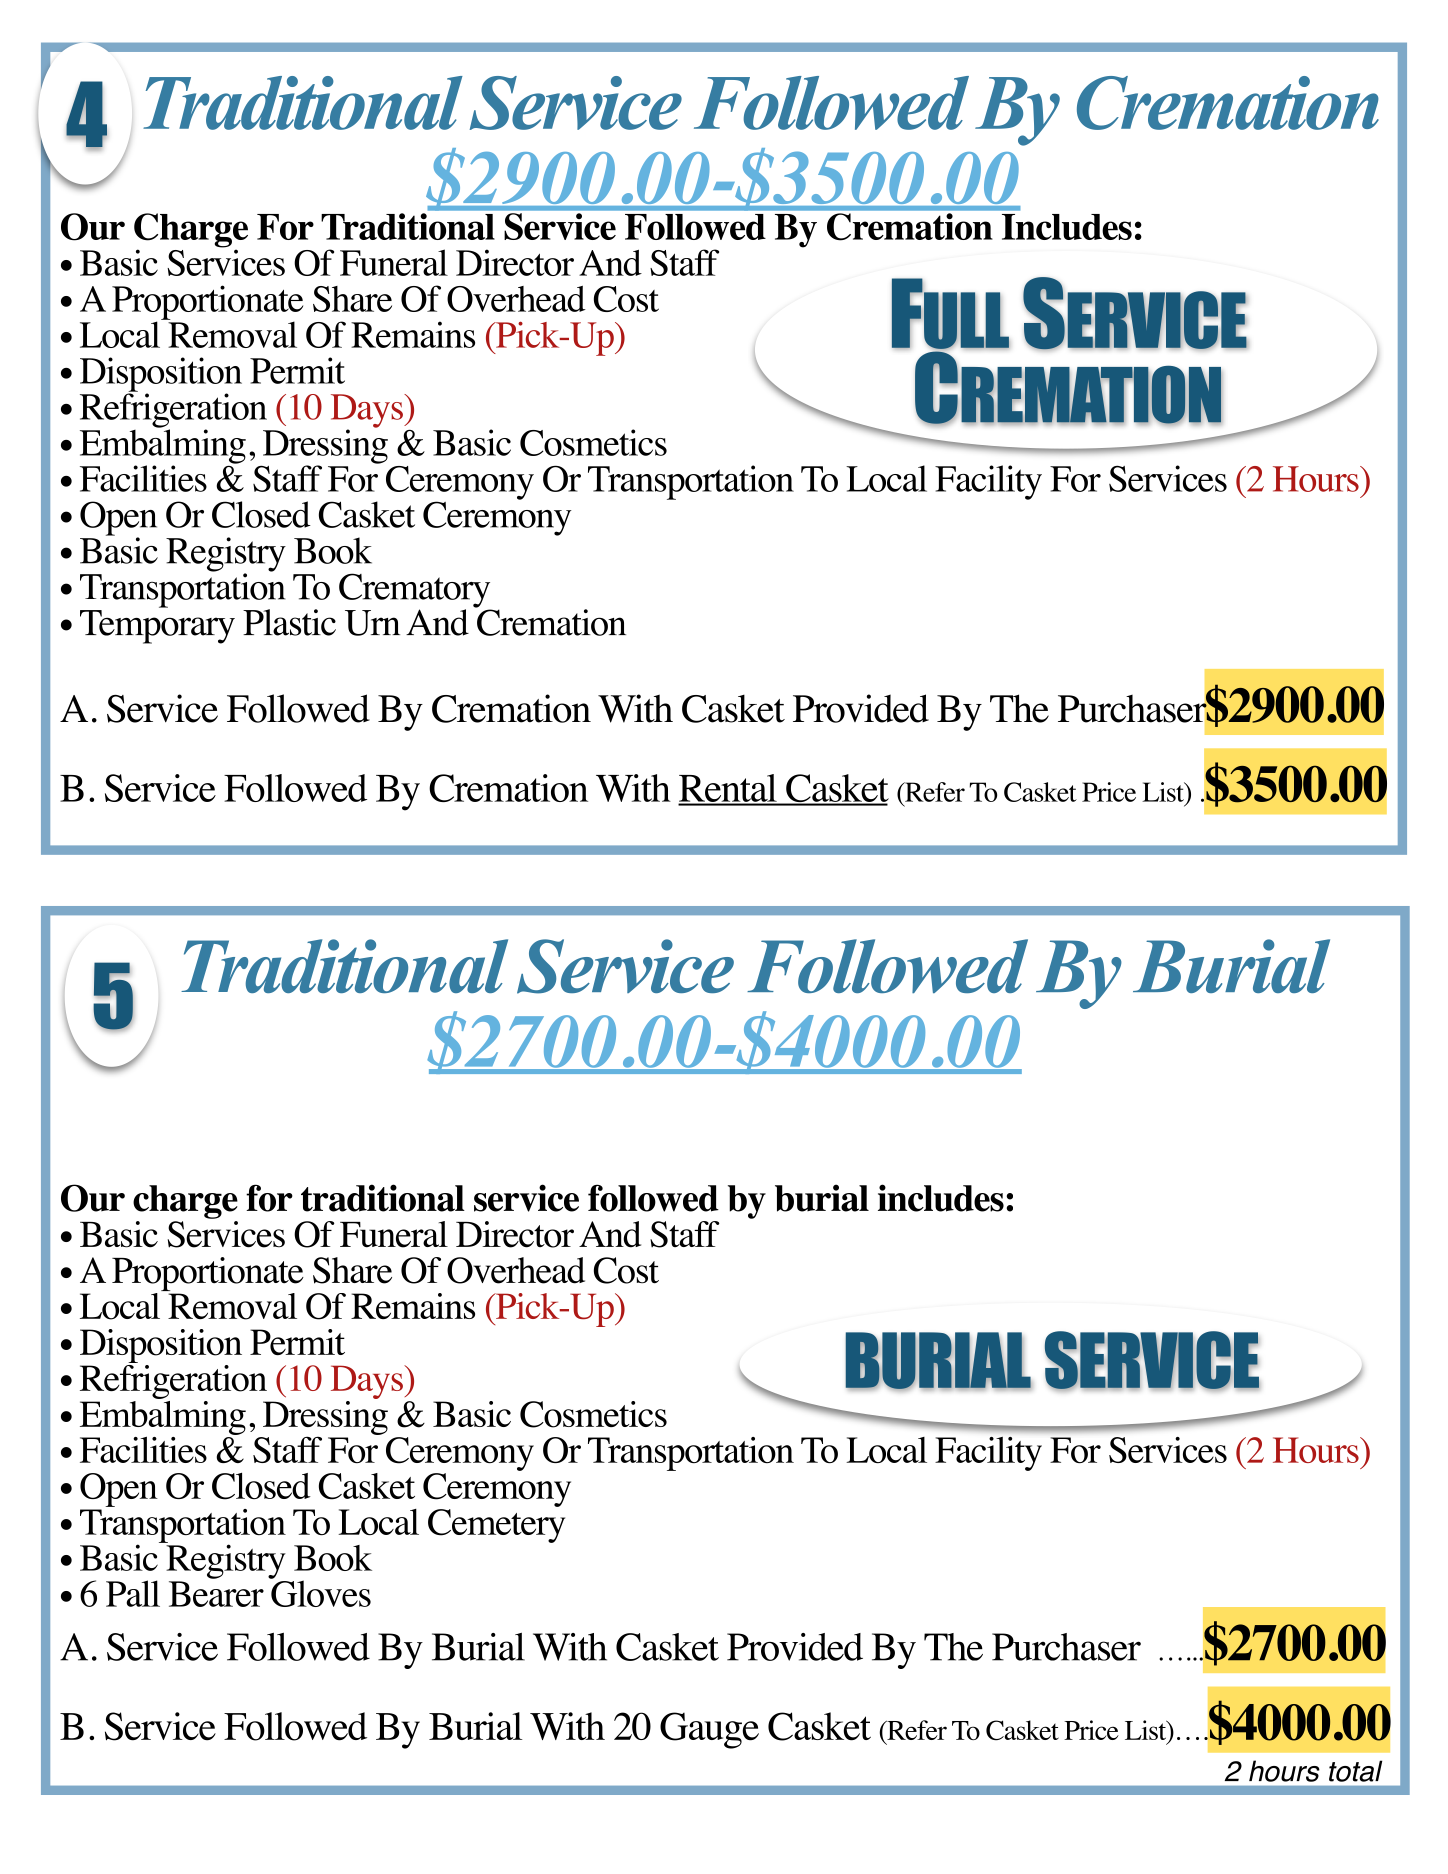  Describe the element at coordinates (157, 627) in the screenshot. I see `Temporary` at that location.
